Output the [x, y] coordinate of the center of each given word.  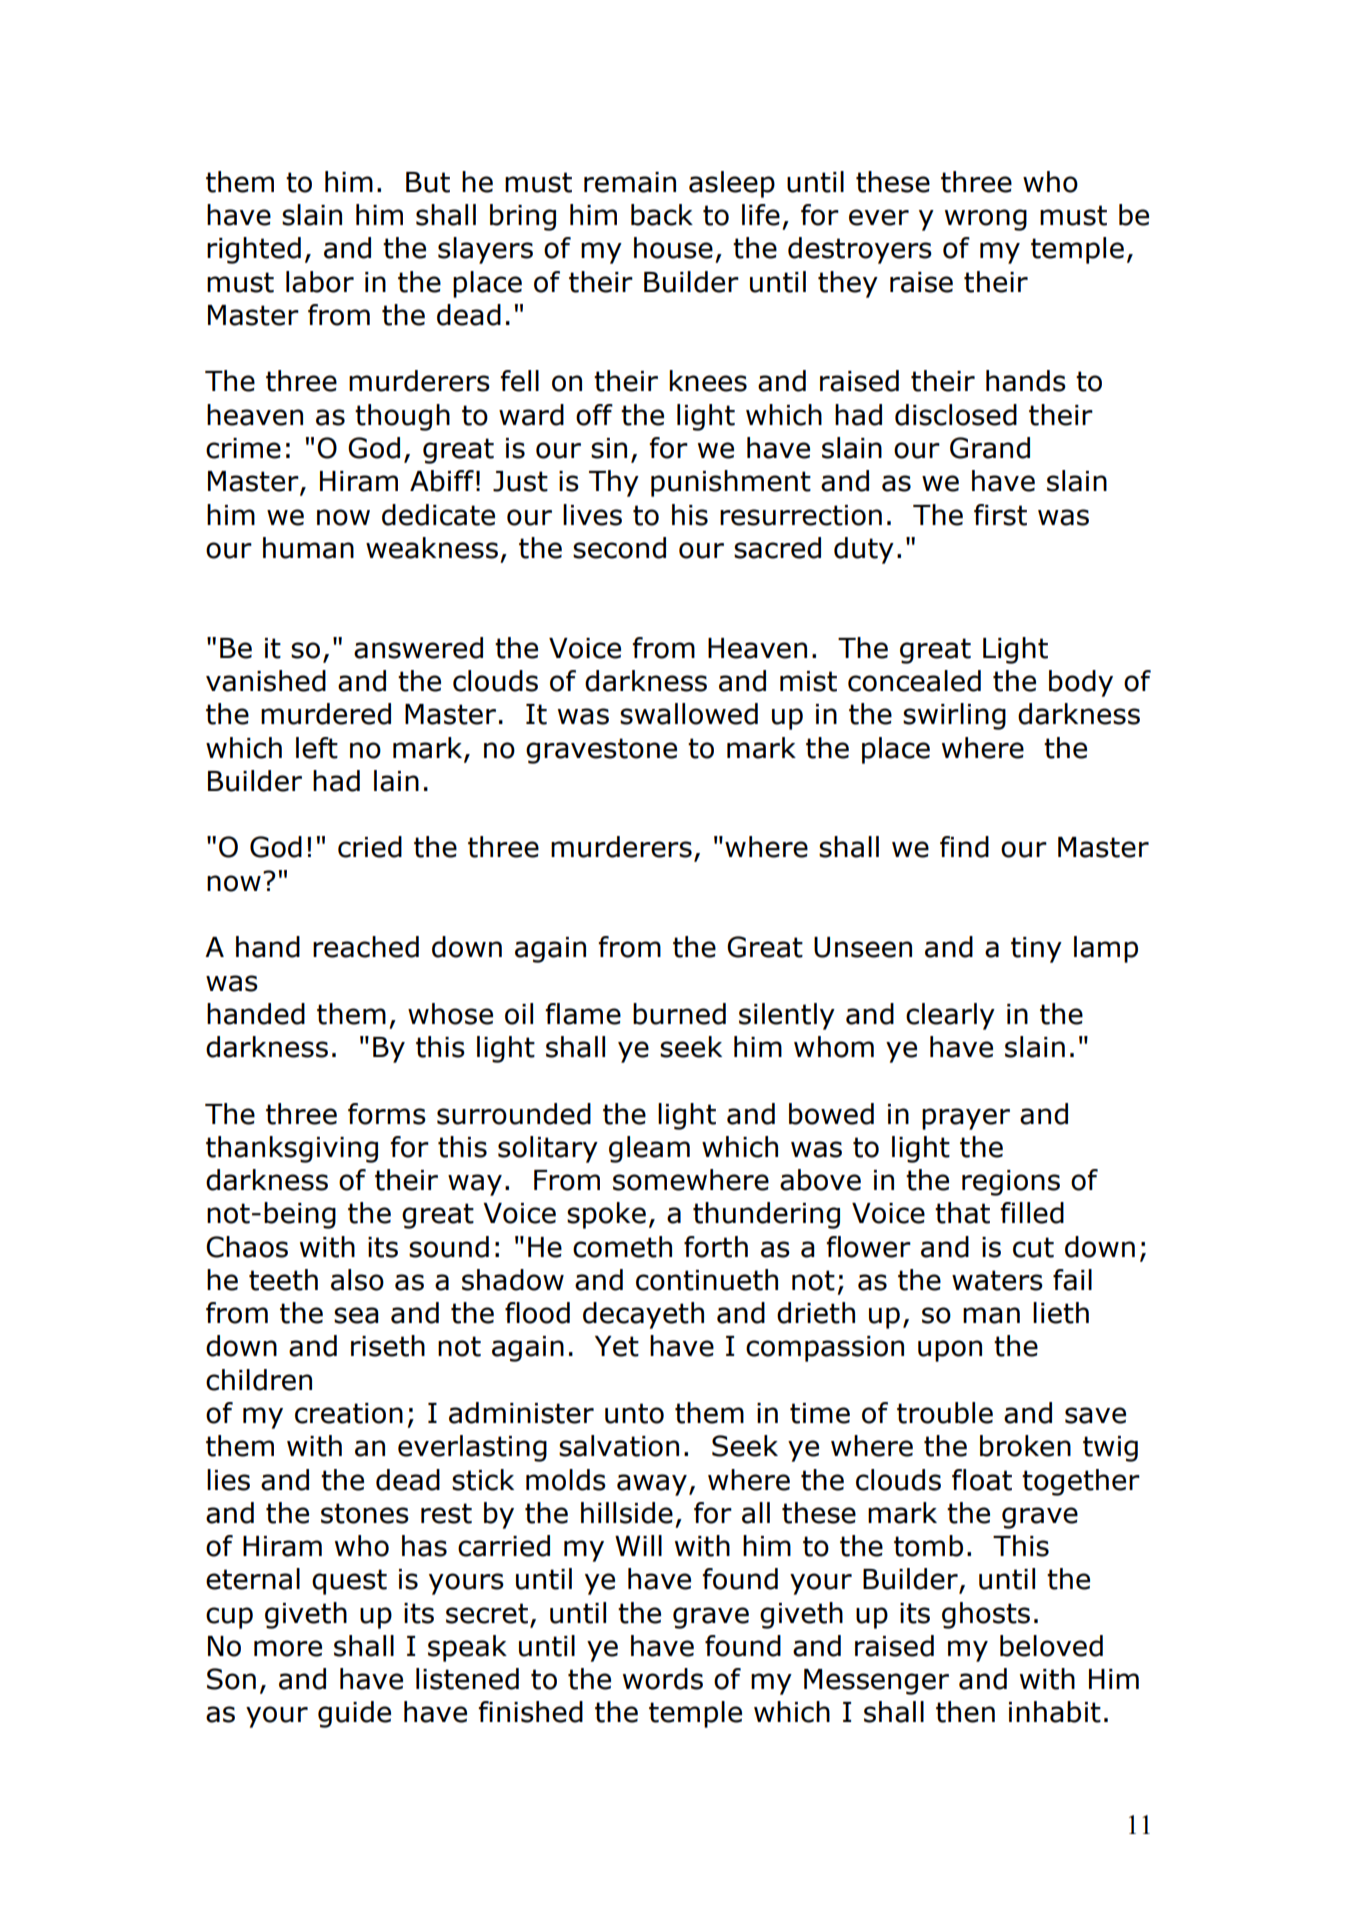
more [288, 1648]
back [662, 215]
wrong [986, 220]
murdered [326, 714]
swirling [954, 716]
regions [1011, 1183]
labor [320, 282]
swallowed [689, 714]
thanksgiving [292, 1149]
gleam [649, 1149]
